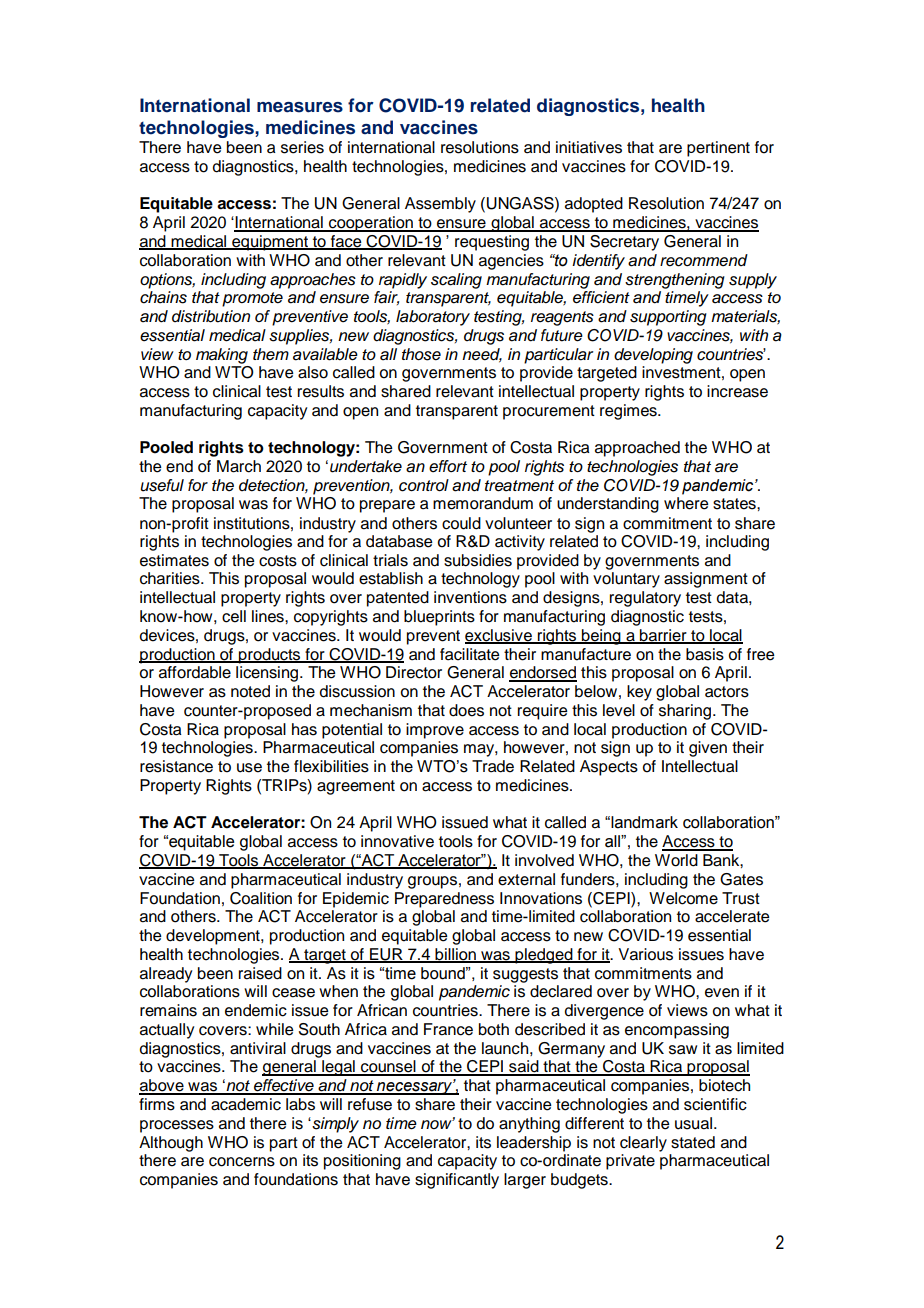 This screenshot has width=924, height=1308. What do you see at coordinates (440, 205) in the screenshot?
I see `Assembly` at bounding box center [440, 205].
